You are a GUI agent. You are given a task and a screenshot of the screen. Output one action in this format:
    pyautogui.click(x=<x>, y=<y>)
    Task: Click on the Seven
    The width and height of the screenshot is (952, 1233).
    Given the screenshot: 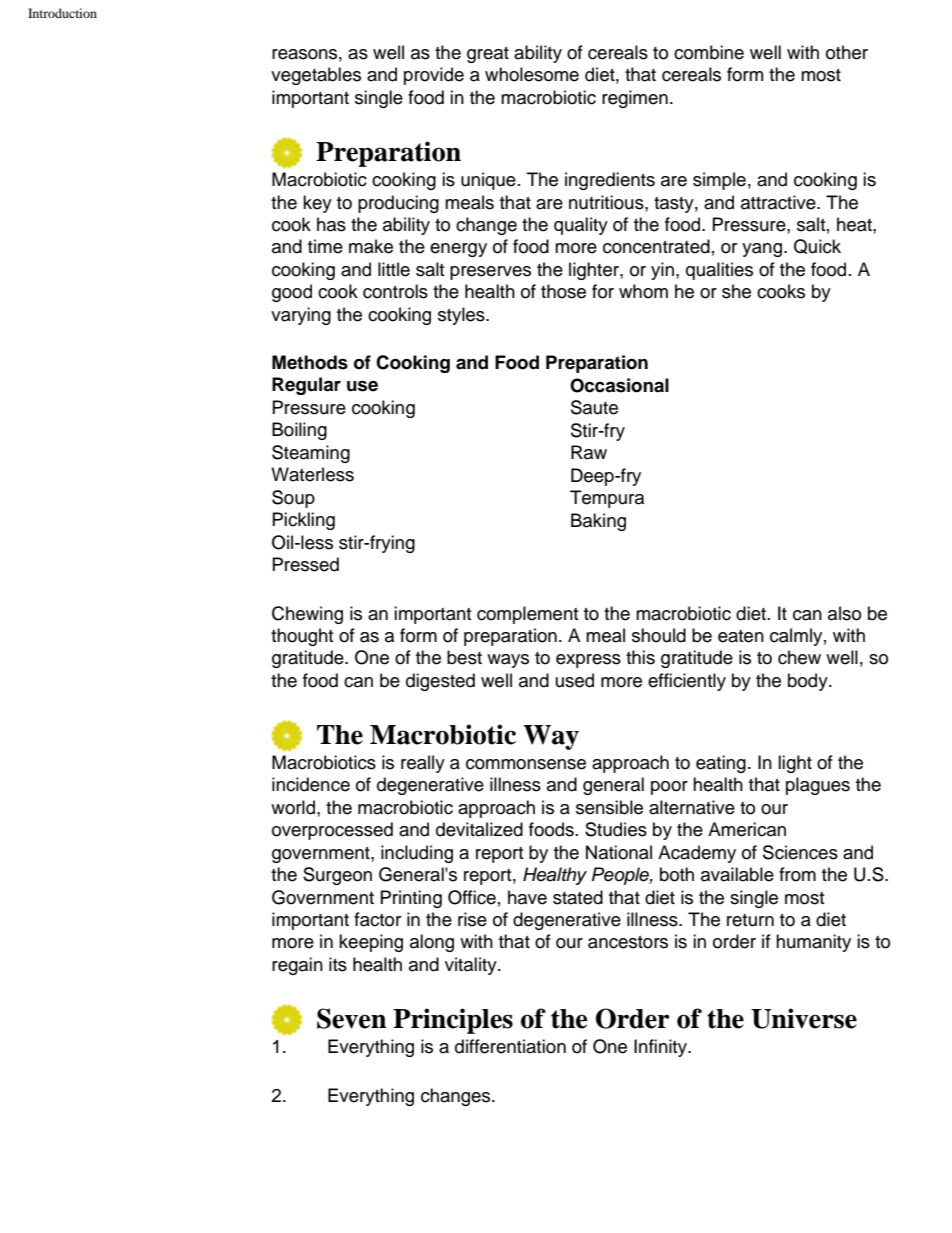 What is the action you would take?
    pyautogui.click(x=352, y=1018)
